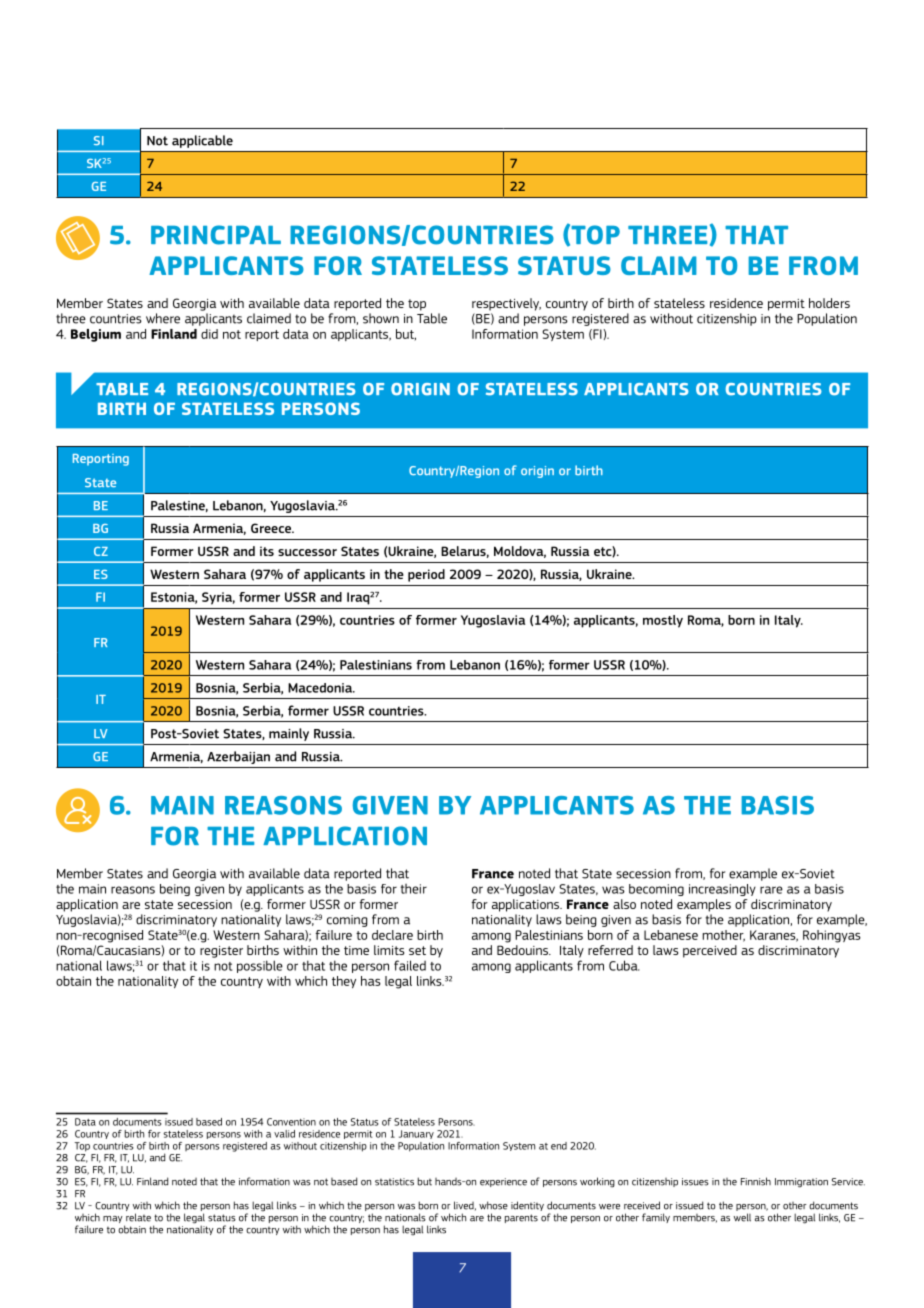  What do you see at coordinates (771, 890) in the screenshot?
I see `rare` at bounding box center [771, 890].
